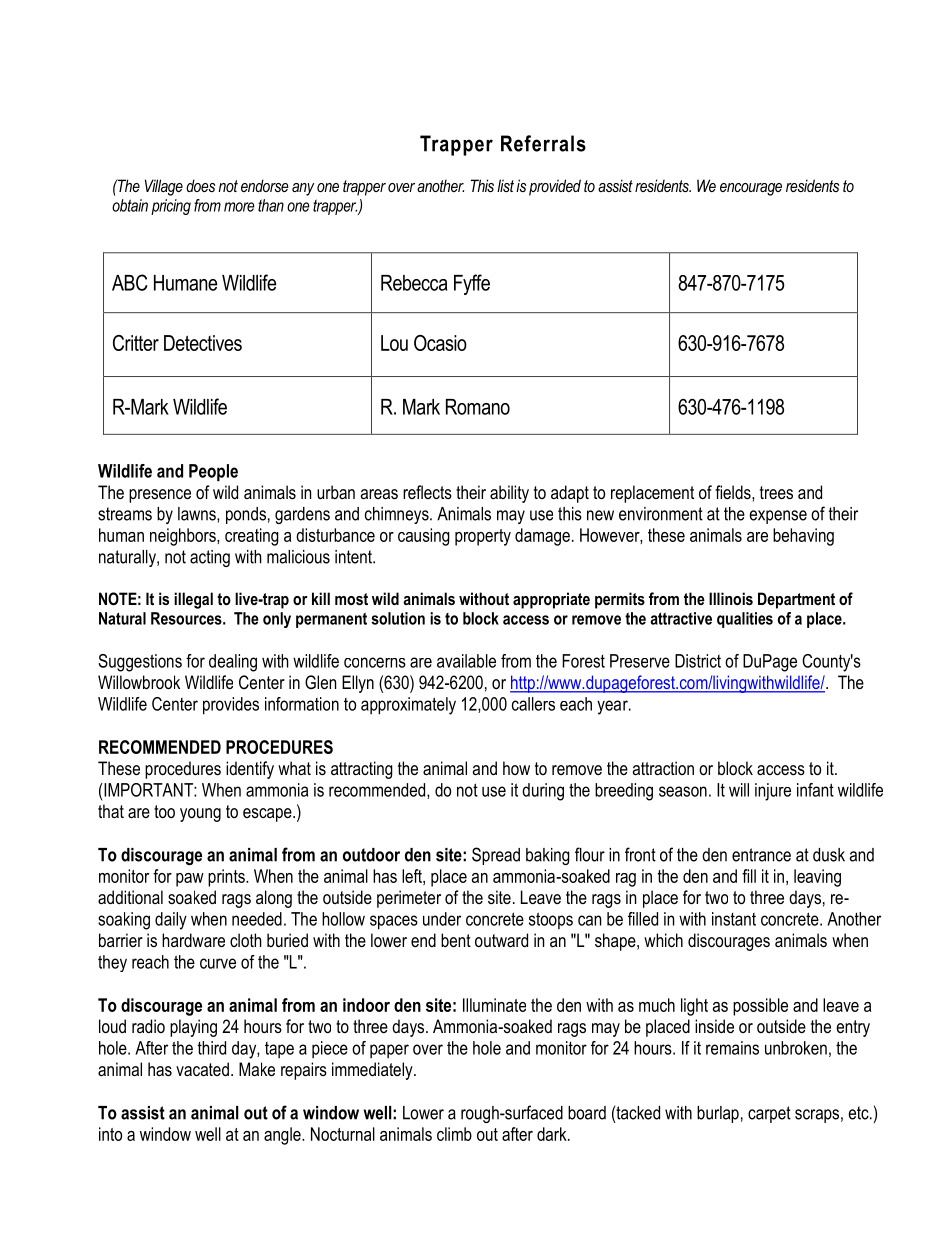  I want to click on vacated, so click(202, 1069).
